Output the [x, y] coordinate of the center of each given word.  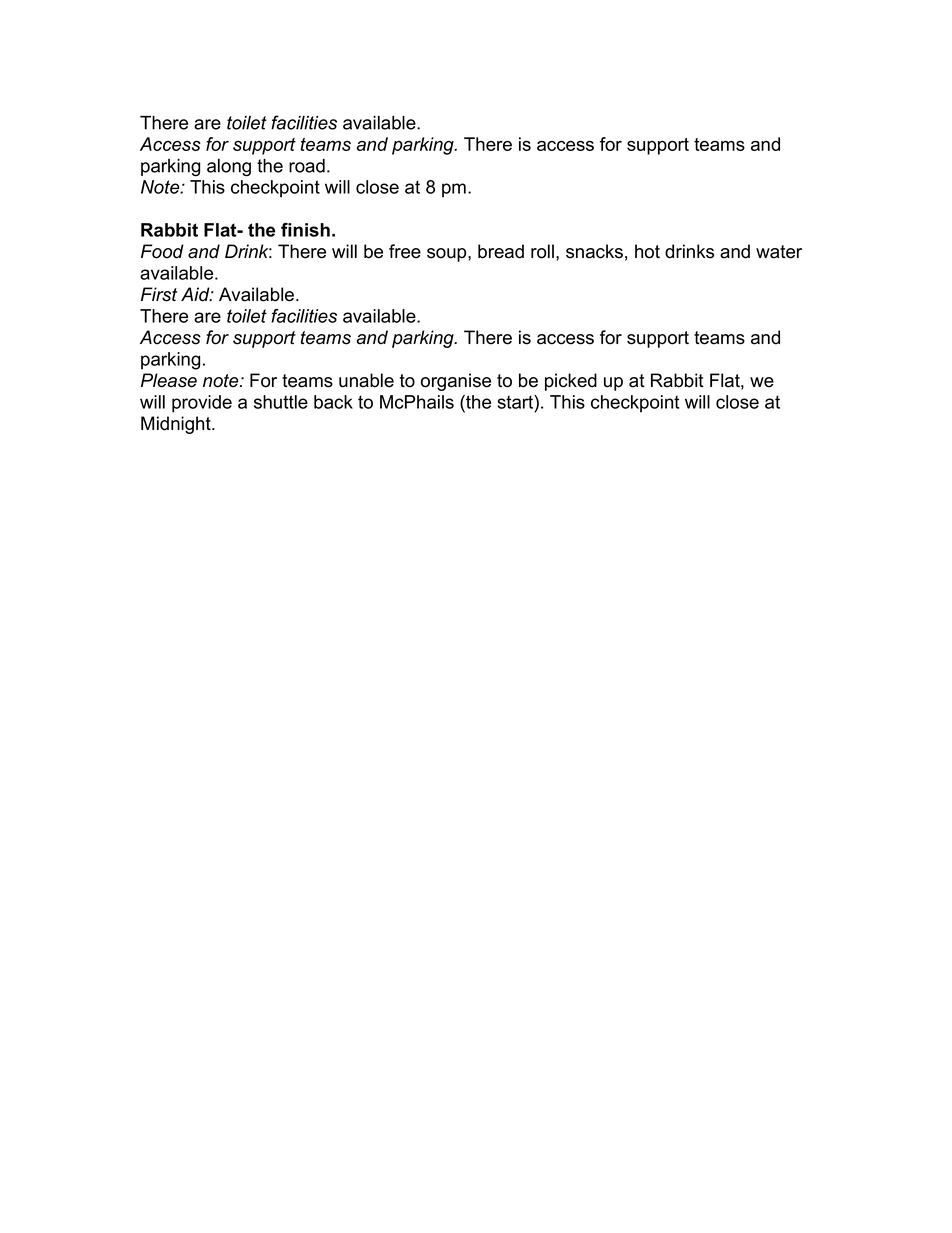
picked [571, 382]
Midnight [177, 425]
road [307, 166]
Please [169, 380]
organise [456, 382]
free [405, 251]
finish [305, 230]
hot [647, 251]
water [779, 252]
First [159, 294]
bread [501, 251]
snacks [594, 251]
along [229, 168]
